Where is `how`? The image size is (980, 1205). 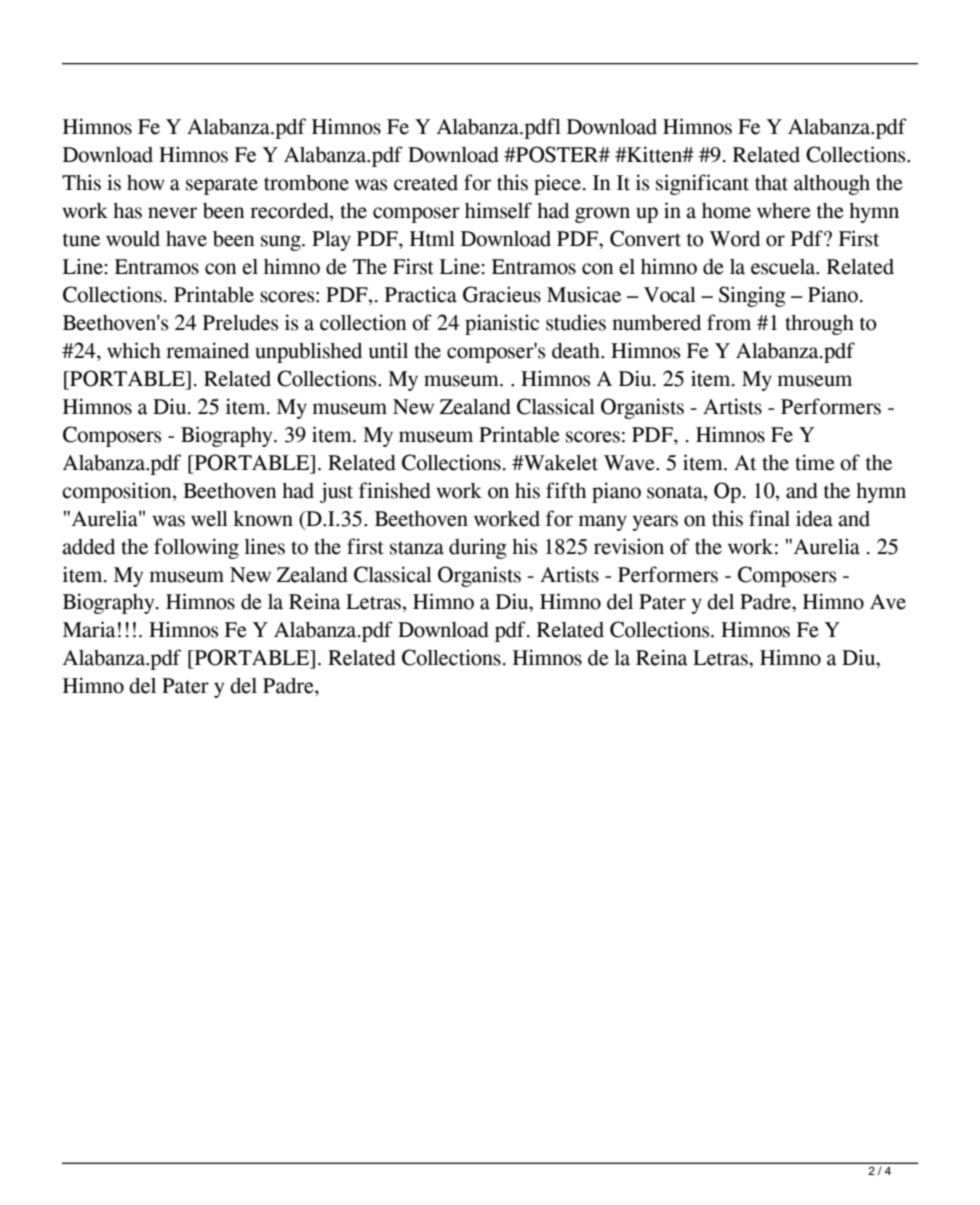 how is located at coordinates (146, 183).
